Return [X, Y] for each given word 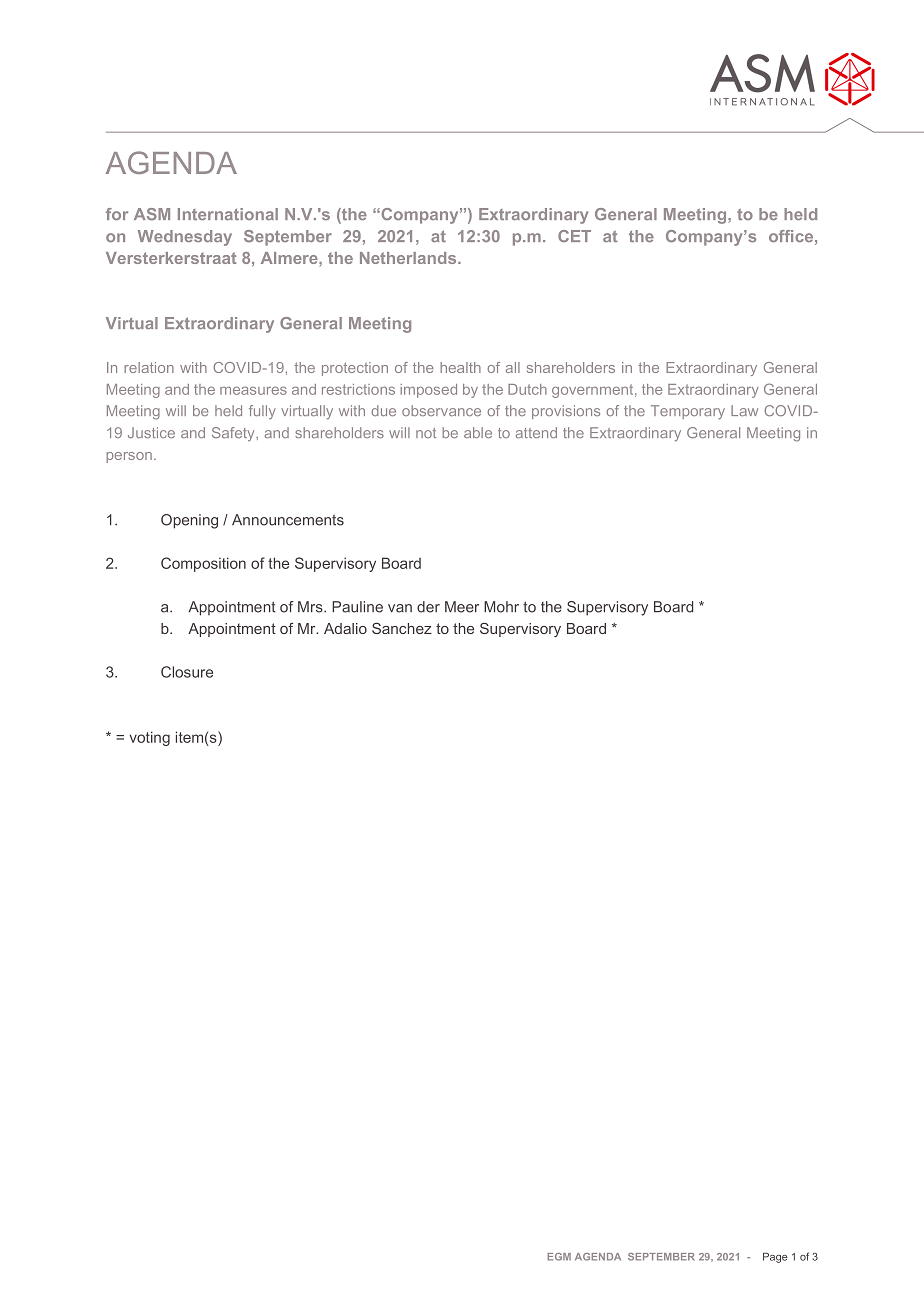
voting [150, 738]
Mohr [501, 607]
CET [574, 236]
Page [775, 1258]
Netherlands [409, 258]
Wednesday [185, 238]
